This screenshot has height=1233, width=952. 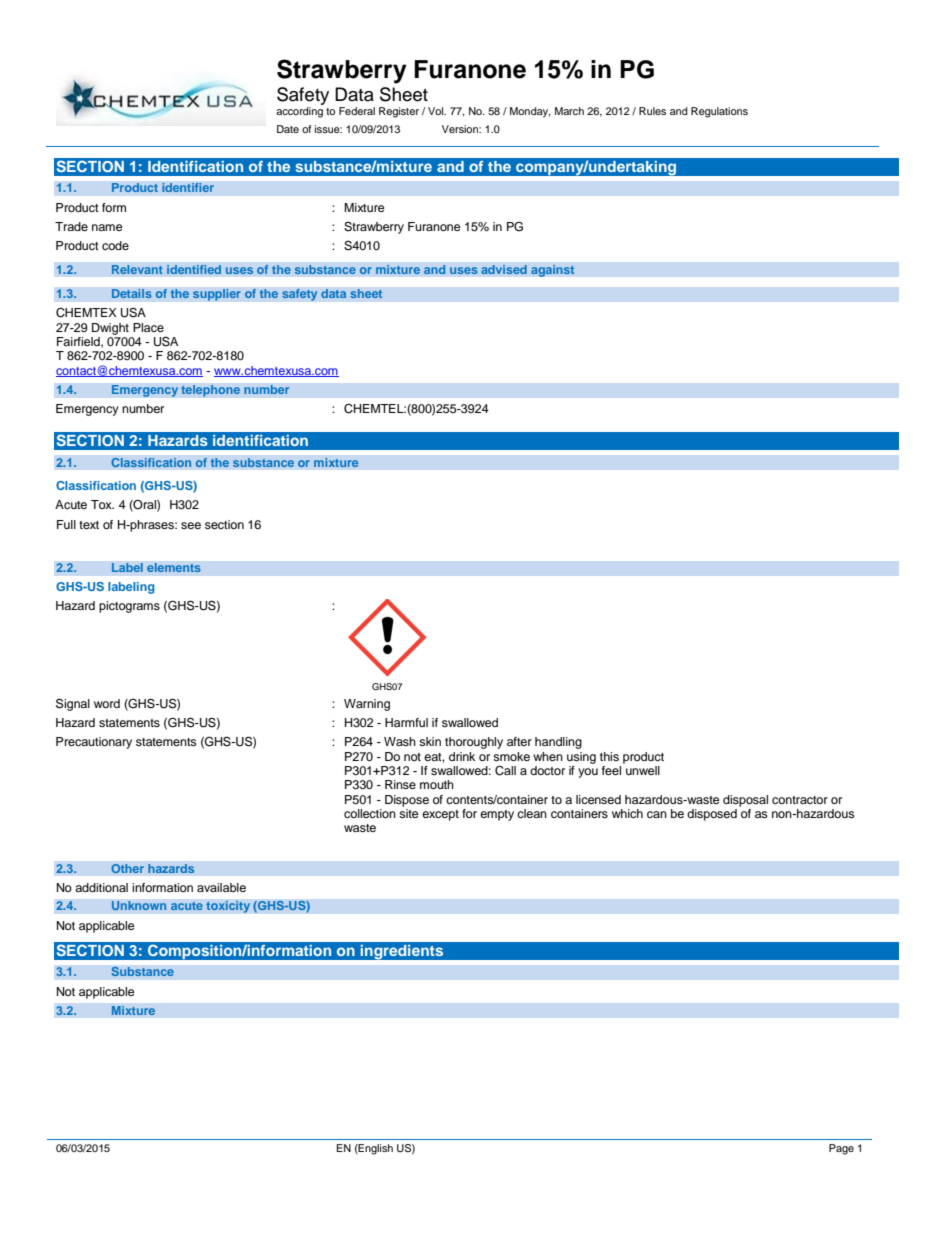 I want to click on this, so click(x=609, y=756).
